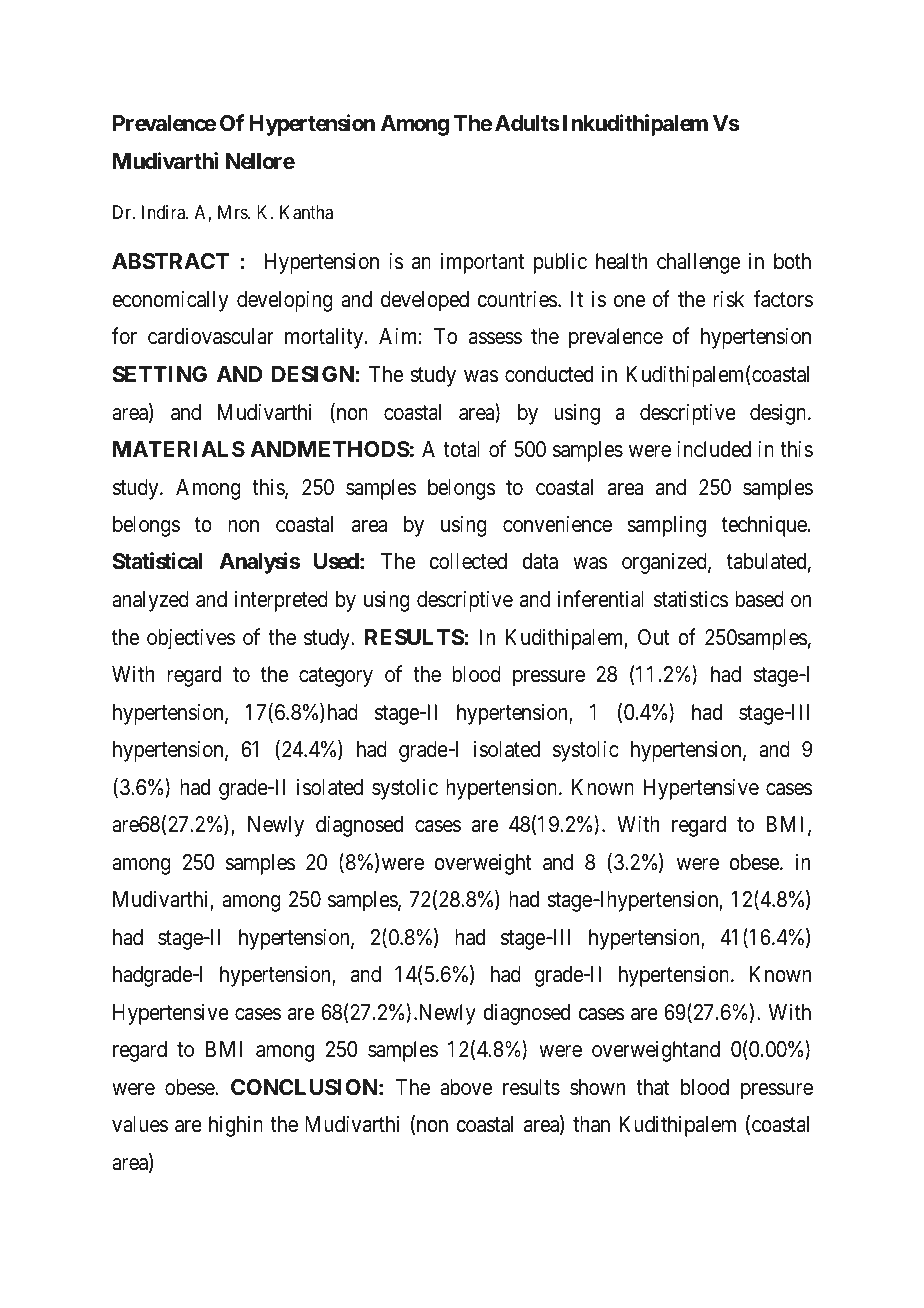 Image resolution: width=924 pixels, height=1308 pixels. What do you see at coordinates (191, 639) in the page?
I see `objectives` at bounding box center [191, 639].
